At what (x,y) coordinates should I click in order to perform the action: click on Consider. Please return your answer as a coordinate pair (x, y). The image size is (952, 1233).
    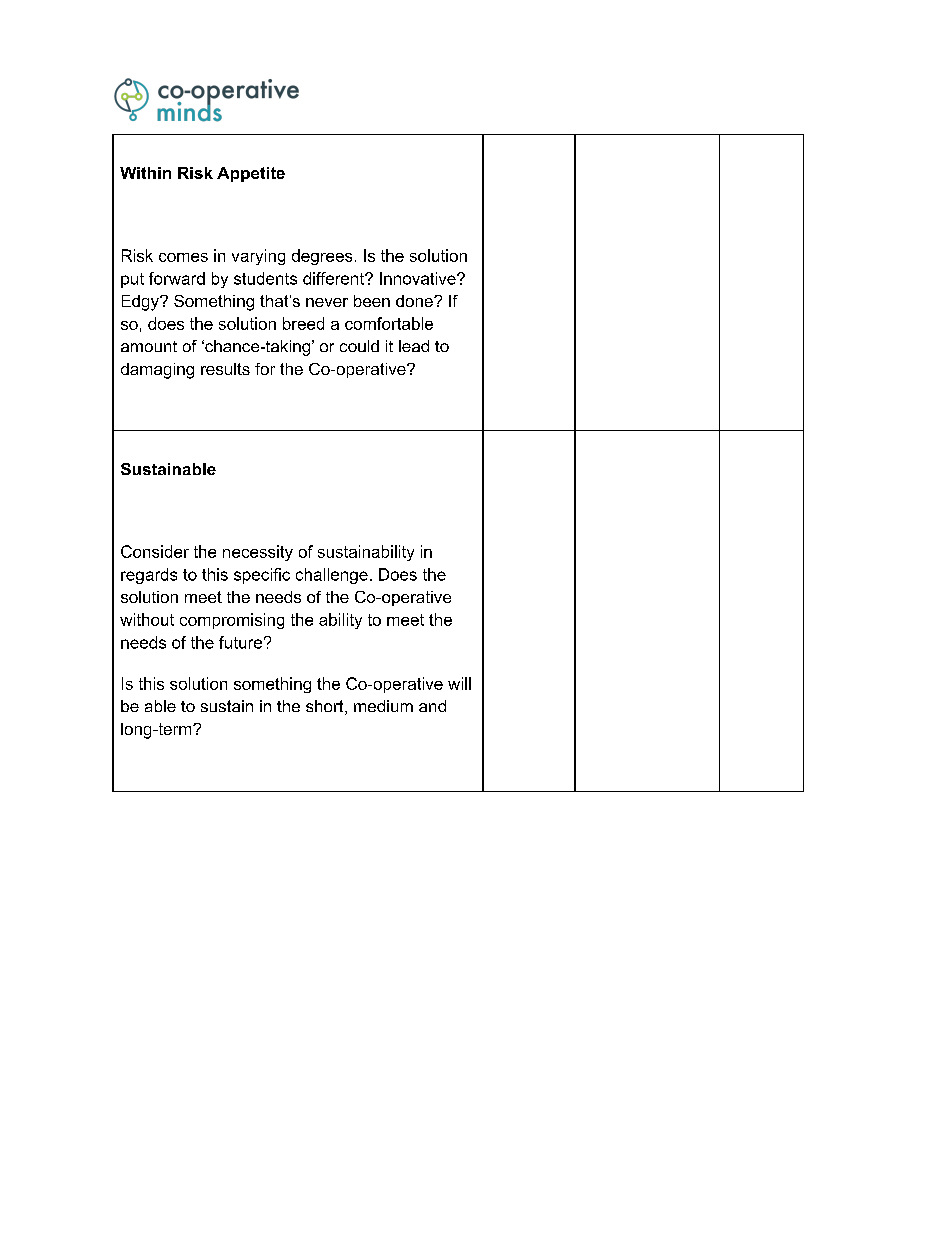
    Looking at the image, I should click on (155, 551).
